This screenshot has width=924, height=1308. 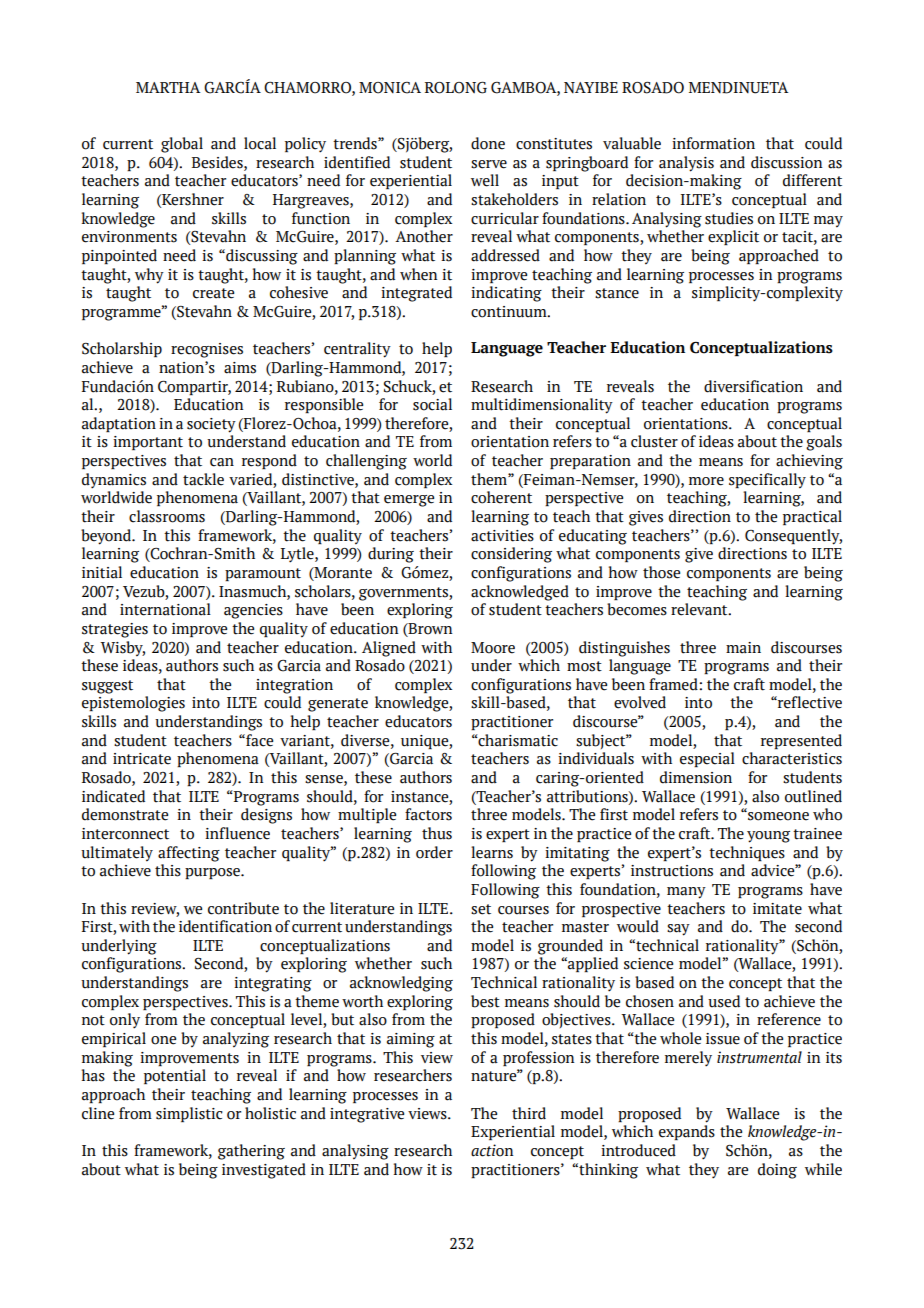 I want to click on doing, so click(x=777, y=1171).
